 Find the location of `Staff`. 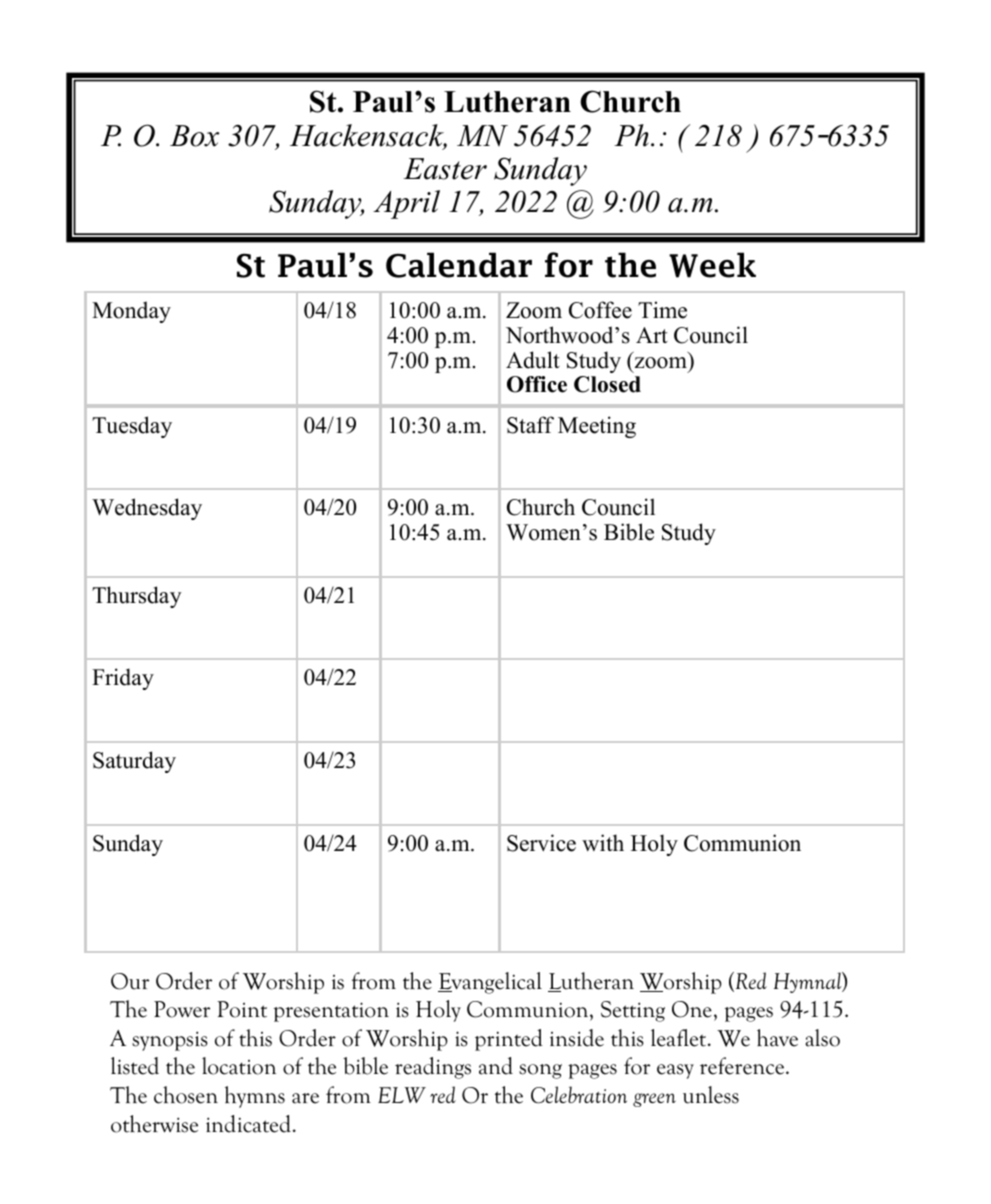

Staff is located at coordinates (530, 425).
